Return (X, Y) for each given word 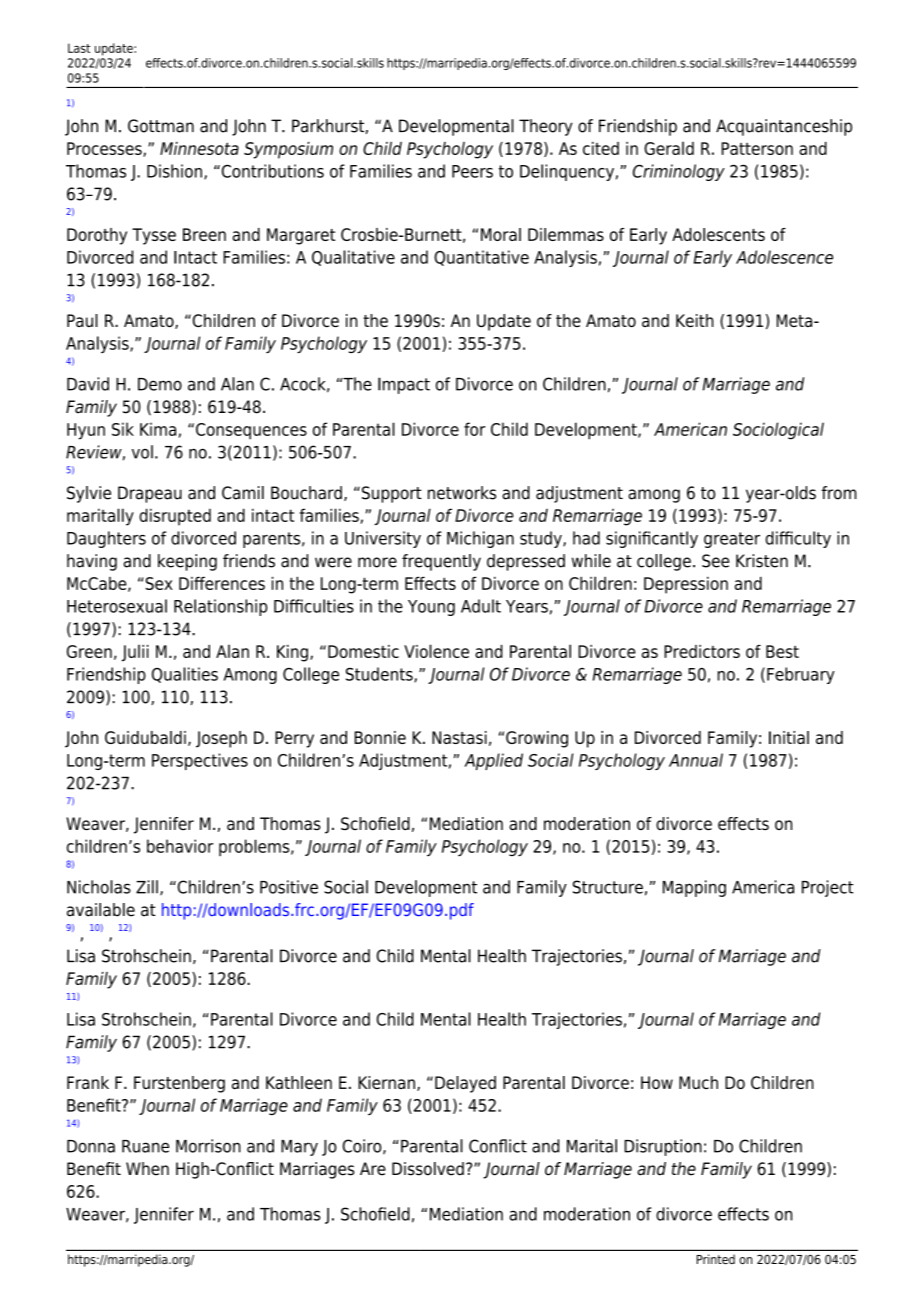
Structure (608, 887)
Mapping (694, 888)
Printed (716, 1259)
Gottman (161, 126)
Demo (160, 384)
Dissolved (428, 1169)
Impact (404, 385)
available (101, 910)
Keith (695, 320)
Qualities (185, 675)
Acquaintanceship (784, 127)
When (147, 1169)
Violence (436, 651)
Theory (546, 127)
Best (782, 651)
